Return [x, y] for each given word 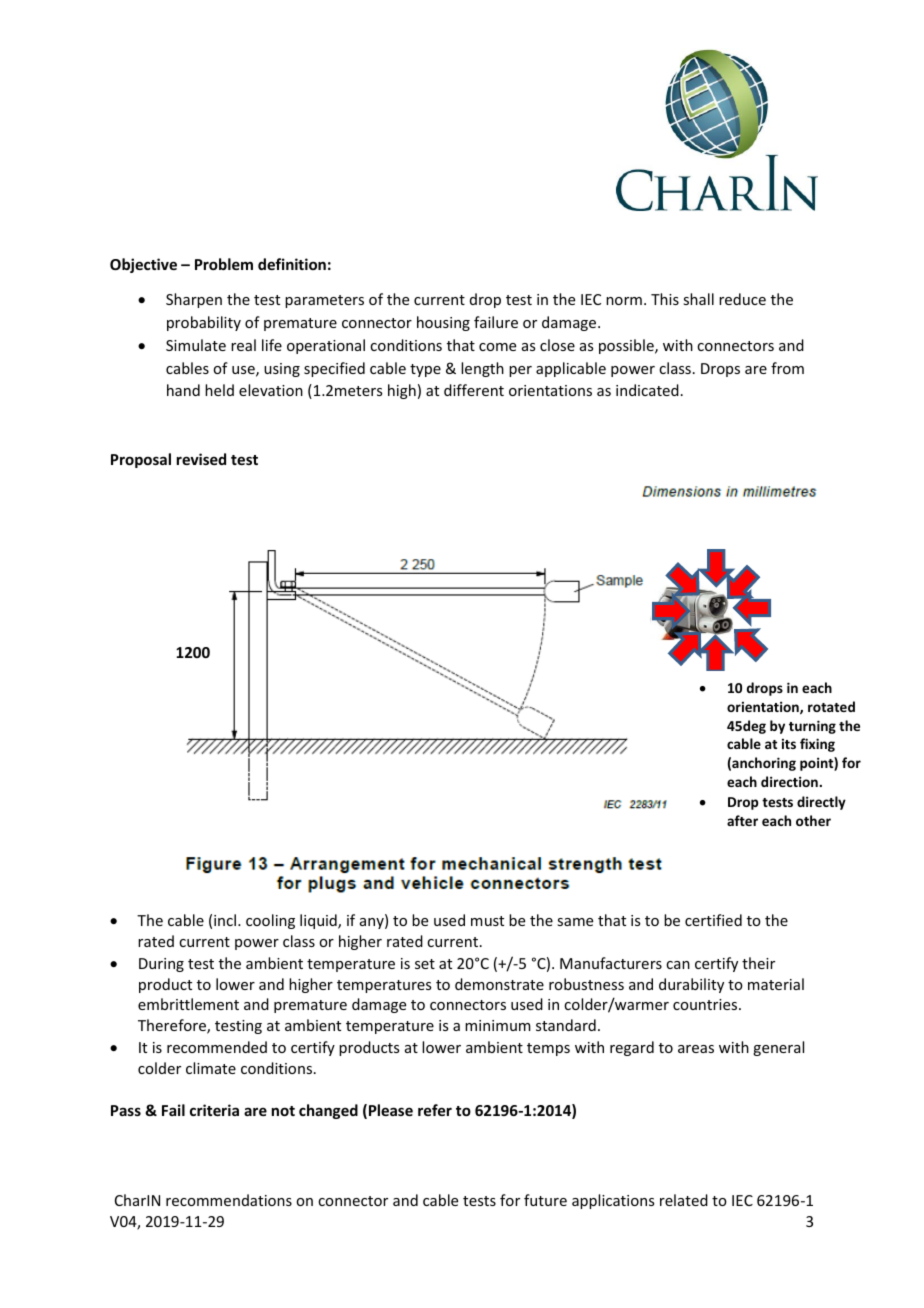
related [684, 1200]
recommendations [229, 1200]
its [789, 744]
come [497, 347]
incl [226, 920]
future [545, 1200]
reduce [742, 299]
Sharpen [194, 300]
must [487, 921]
